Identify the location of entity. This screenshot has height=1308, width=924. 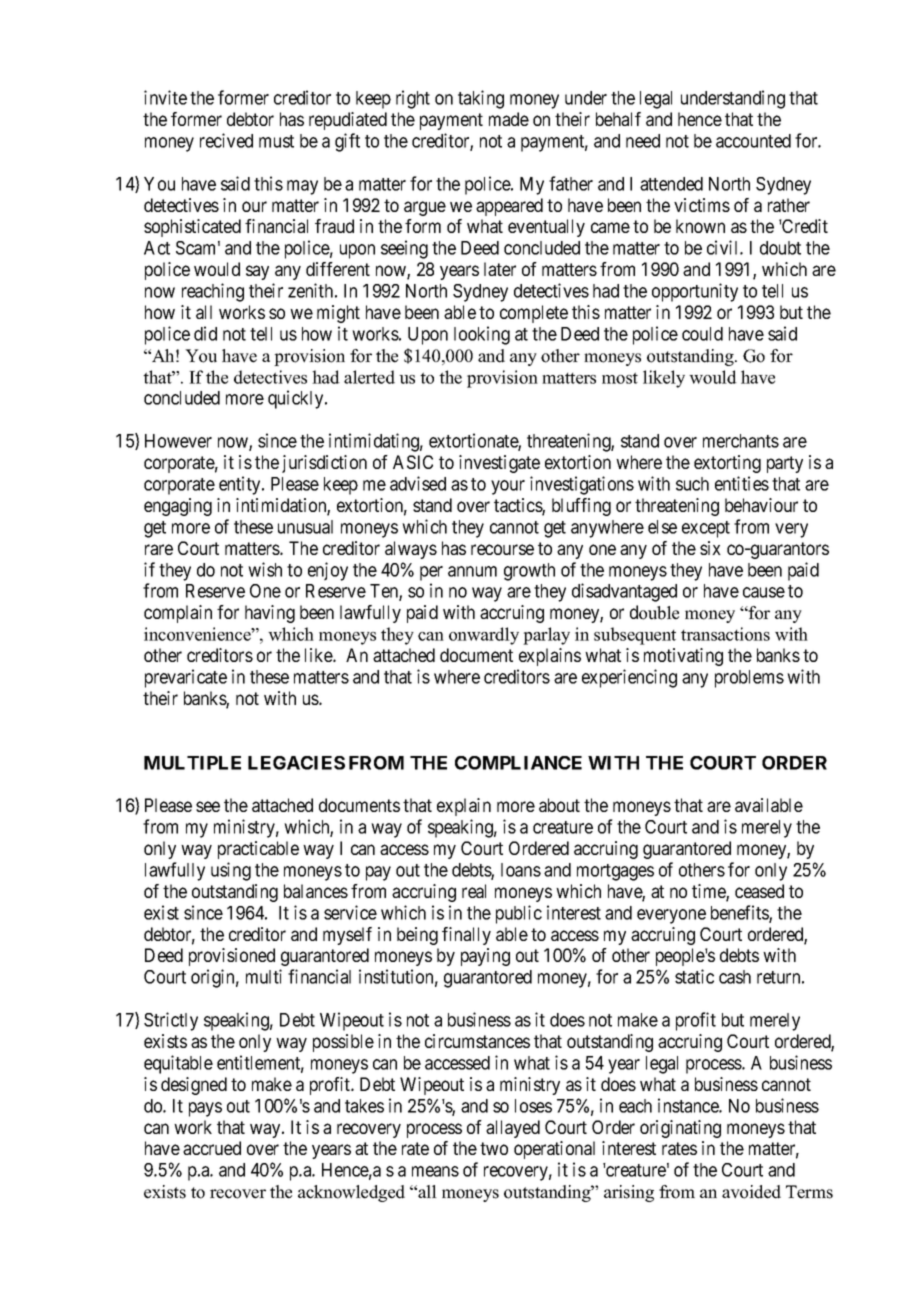
(241, 485).
